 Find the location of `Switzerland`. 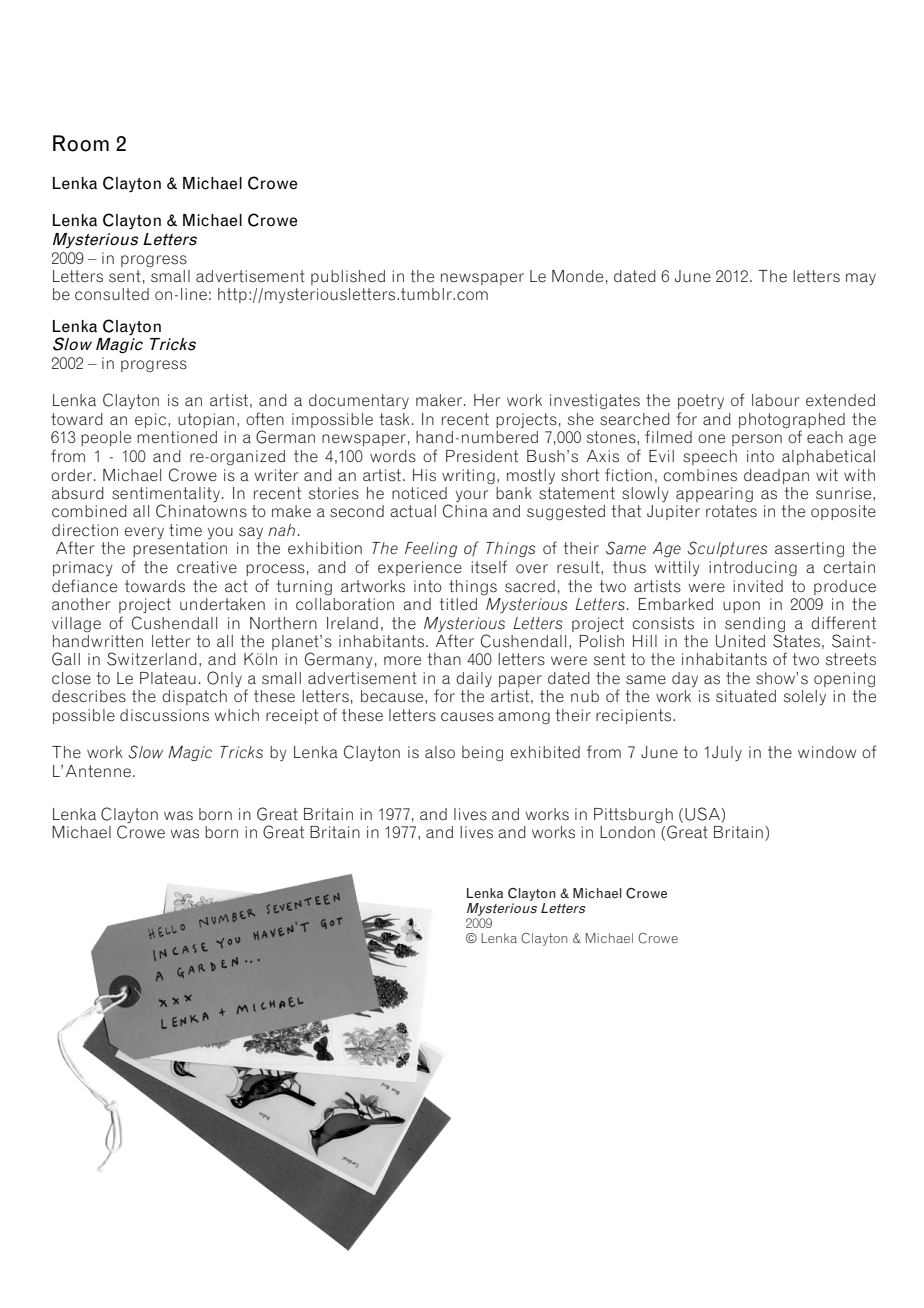

Switzerland is located at coordinates (152, 659).
